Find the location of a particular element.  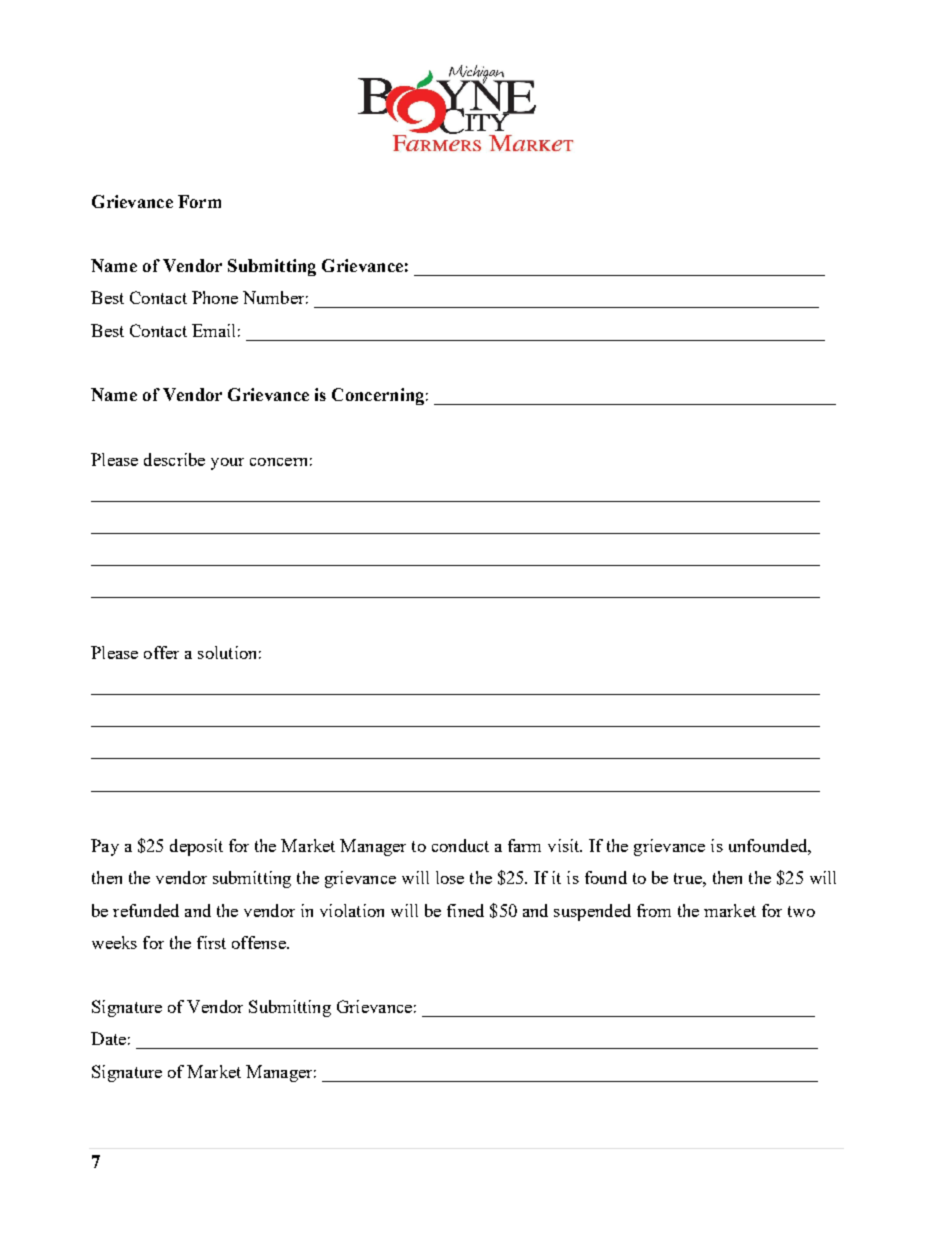

from is located at coordinates (654, 910).
